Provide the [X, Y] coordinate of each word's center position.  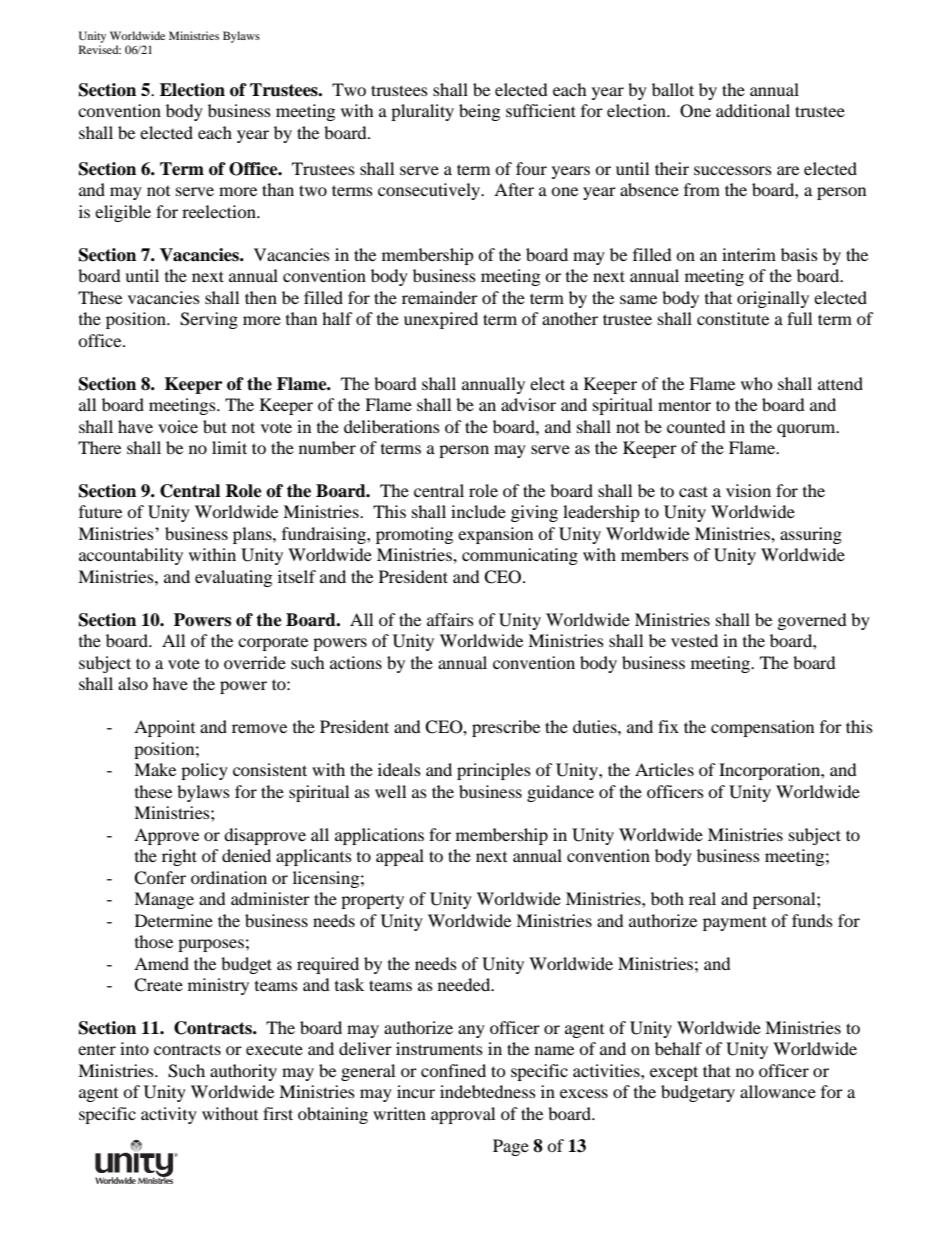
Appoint [164, 728]
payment [735, 923]
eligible [123, 213]
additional [753, 110]
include [478, 511]
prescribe [506, 728]
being [479, 112]
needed [465, 984]
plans [253, 535]
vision [748, 490]
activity [169, 1115]
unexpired [441, 320]
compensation [762, 728]
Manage [164, 900]
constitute [733, 318]
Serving [209, 320]
